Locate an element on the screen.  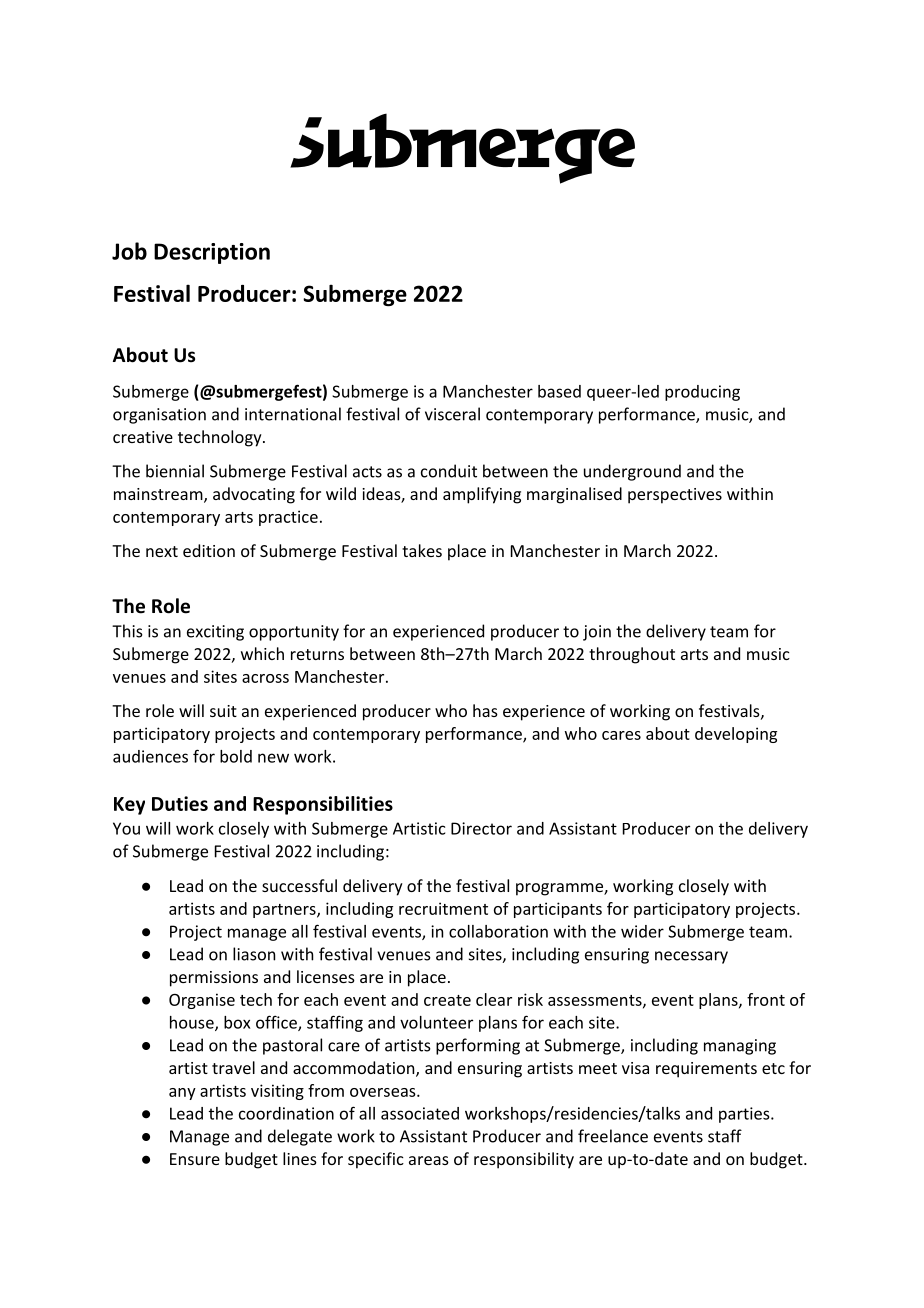
developing is located at coordinates (736, 735).
